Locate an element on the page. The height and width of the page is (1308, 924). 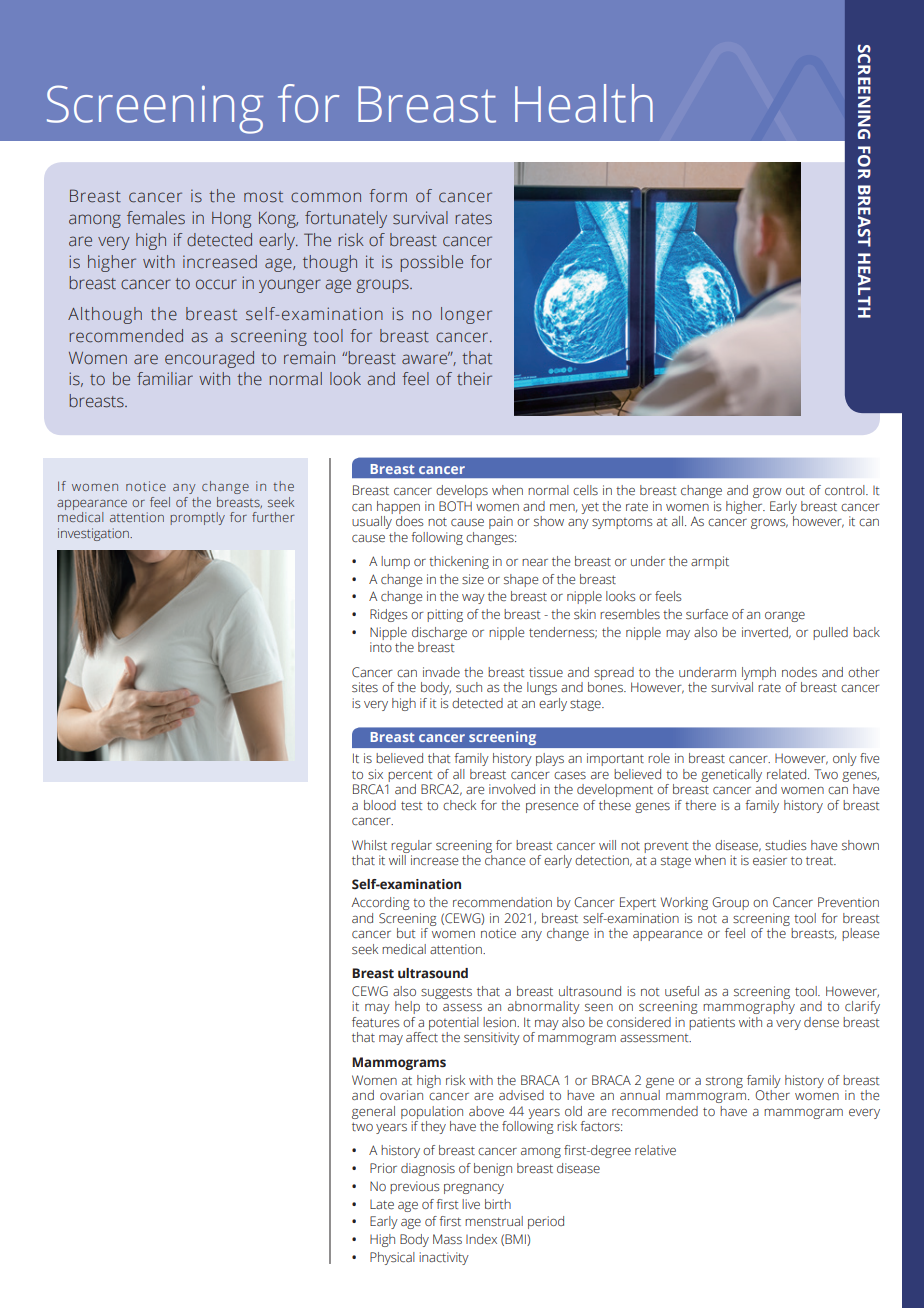
sites is located at coordinates (365, 687).
